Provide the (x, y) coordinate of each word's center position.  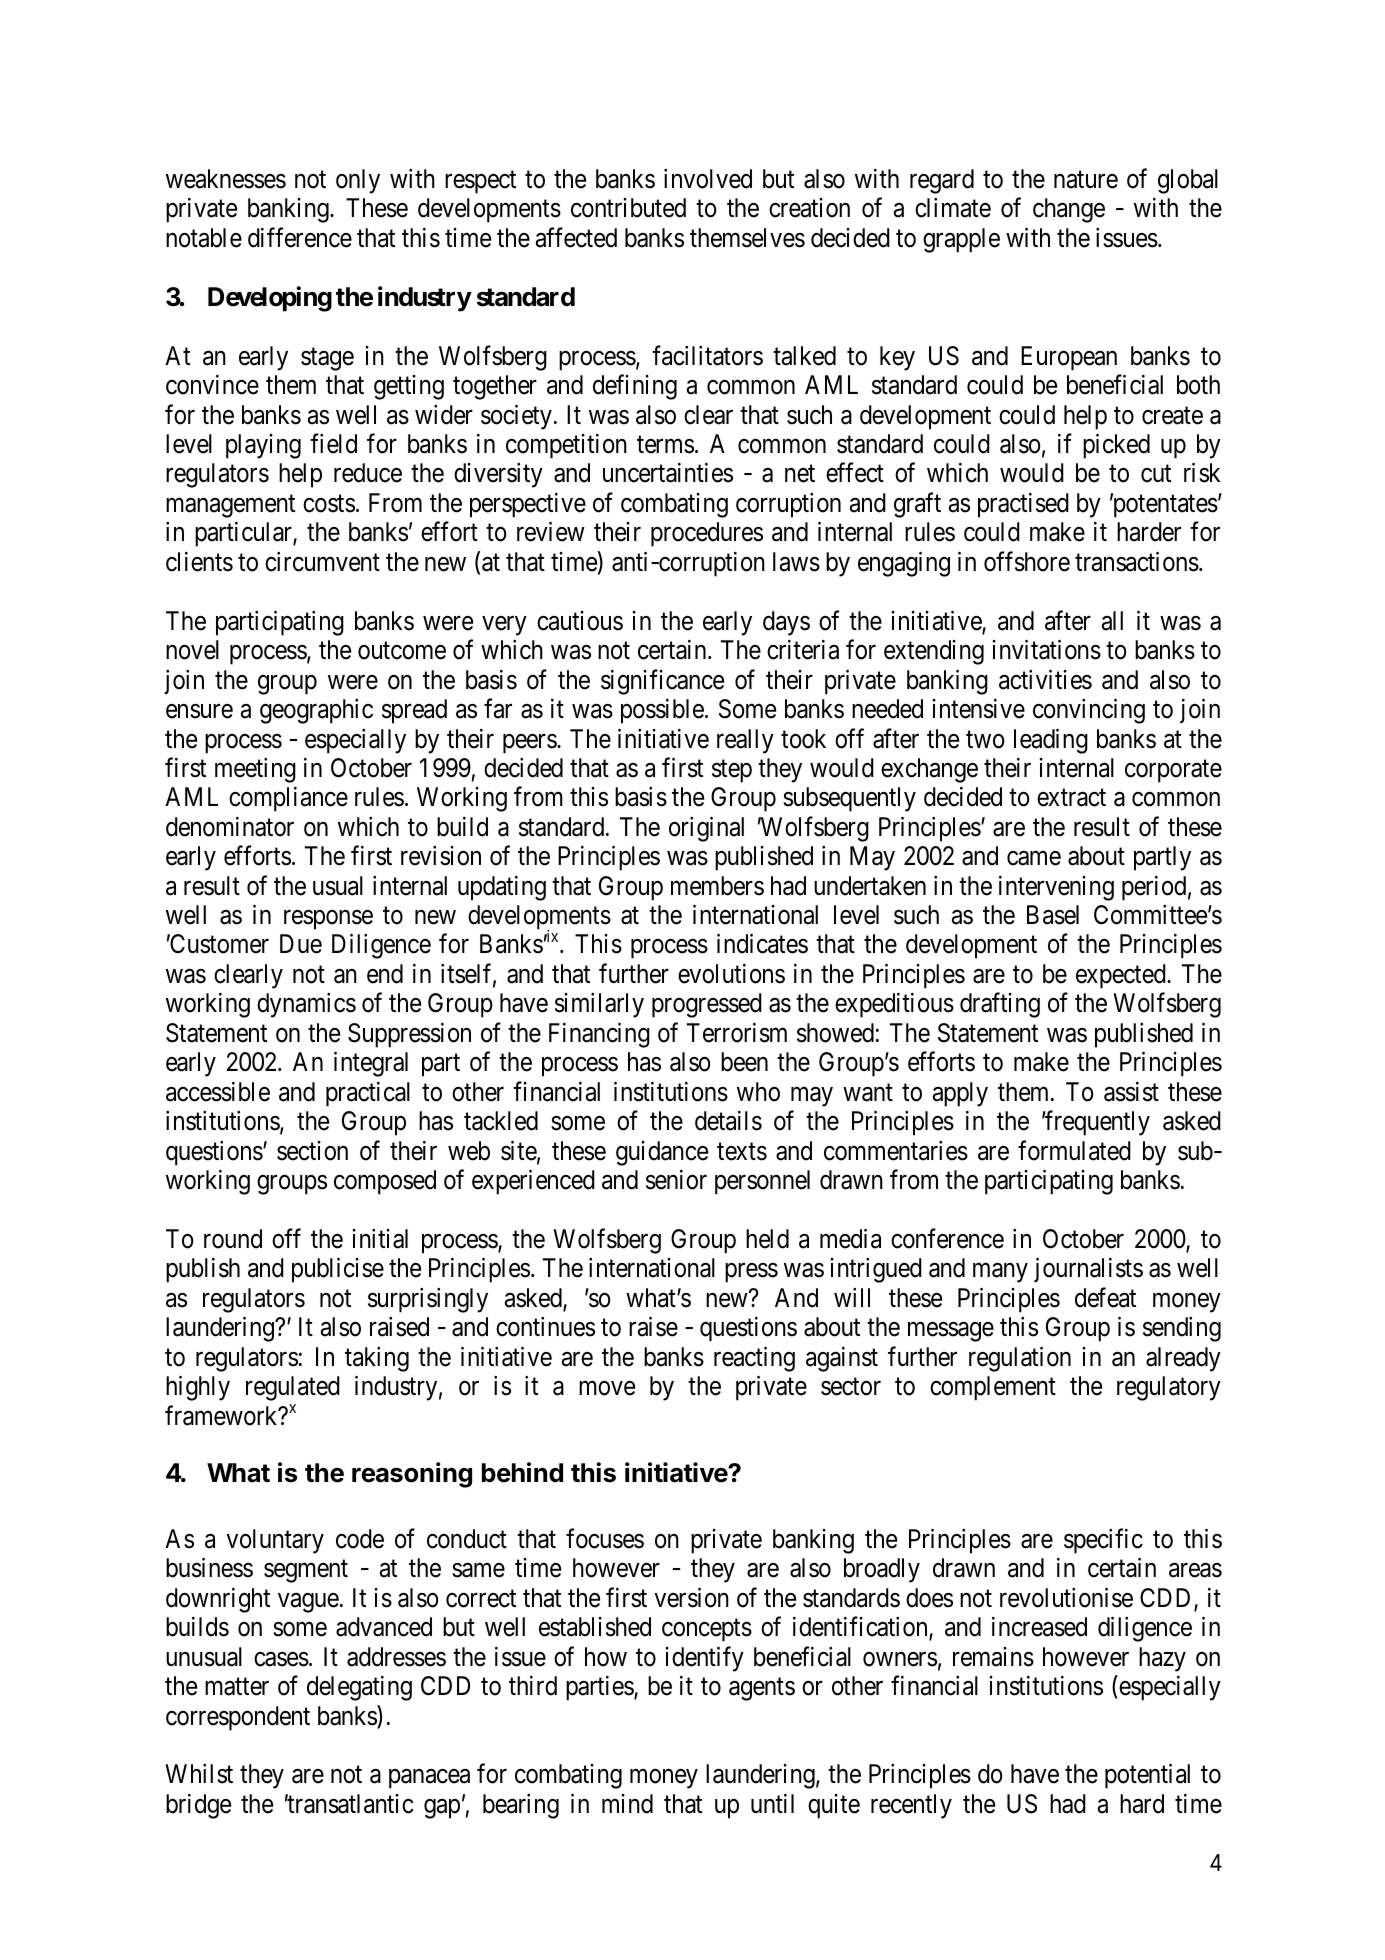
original (706, 829)
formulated (1074, 1150)
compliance (288, 799)
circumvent (322, 562)
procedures (707, 534)
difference (300, 237)
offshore (1027, 561)
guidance (662, 1153)
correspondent (238, 1718)
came (1034, 858)
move (607, 1389)
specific (1103, 1541)
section (312, 1151)
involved (708, 179)
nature (1086, 180)
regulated (293, 1388)
